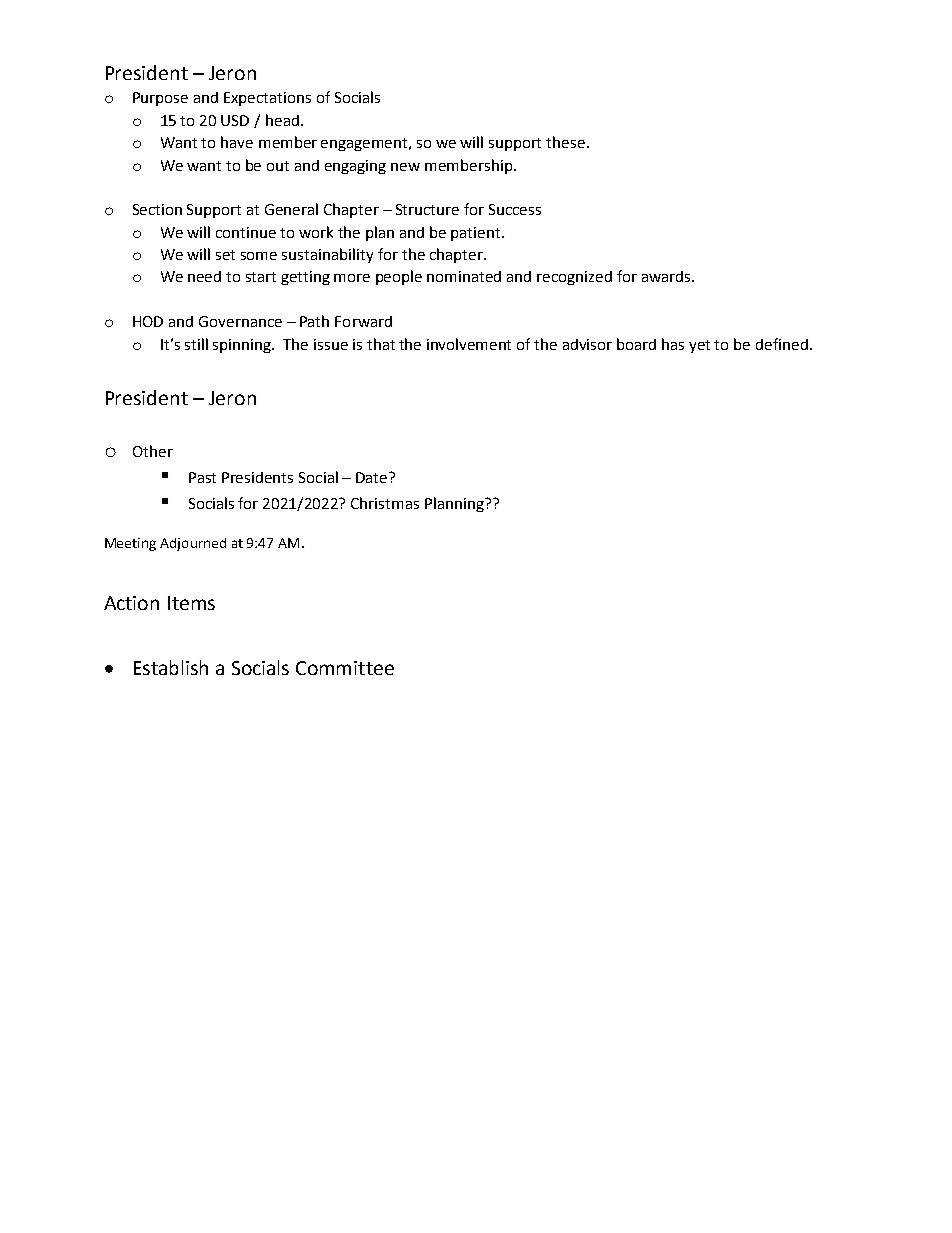  I want to click on Past, so click(202, 477).
